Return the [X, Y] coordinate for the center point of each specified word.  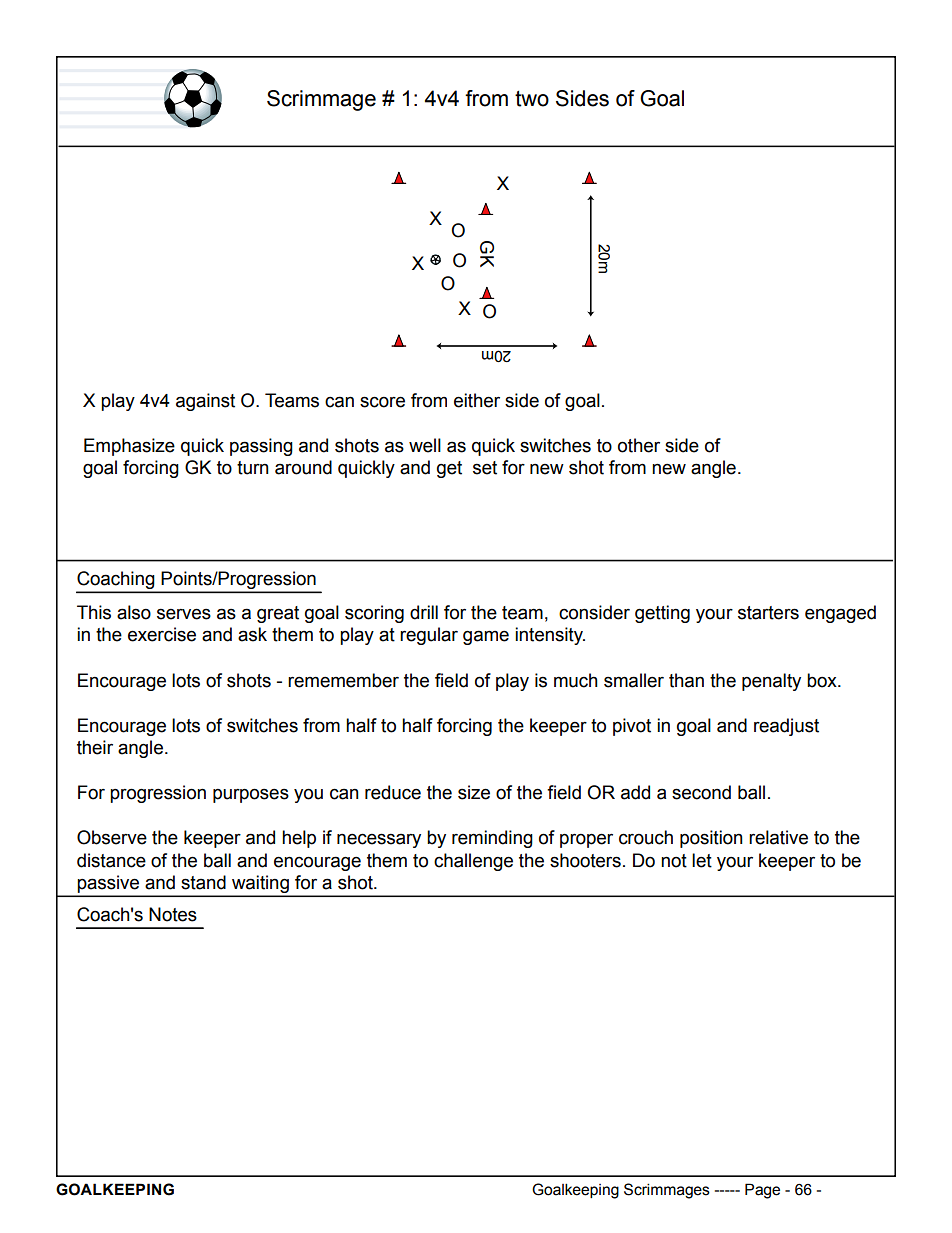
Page [762, 1191]
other [639, 445]
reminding [492, 839]
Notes [173, 914]
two [532, 99]
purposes [251, 795]
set [485, 468]
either [477, 400]
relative [778, 837]
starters [768, 613]
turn [253, 468]
